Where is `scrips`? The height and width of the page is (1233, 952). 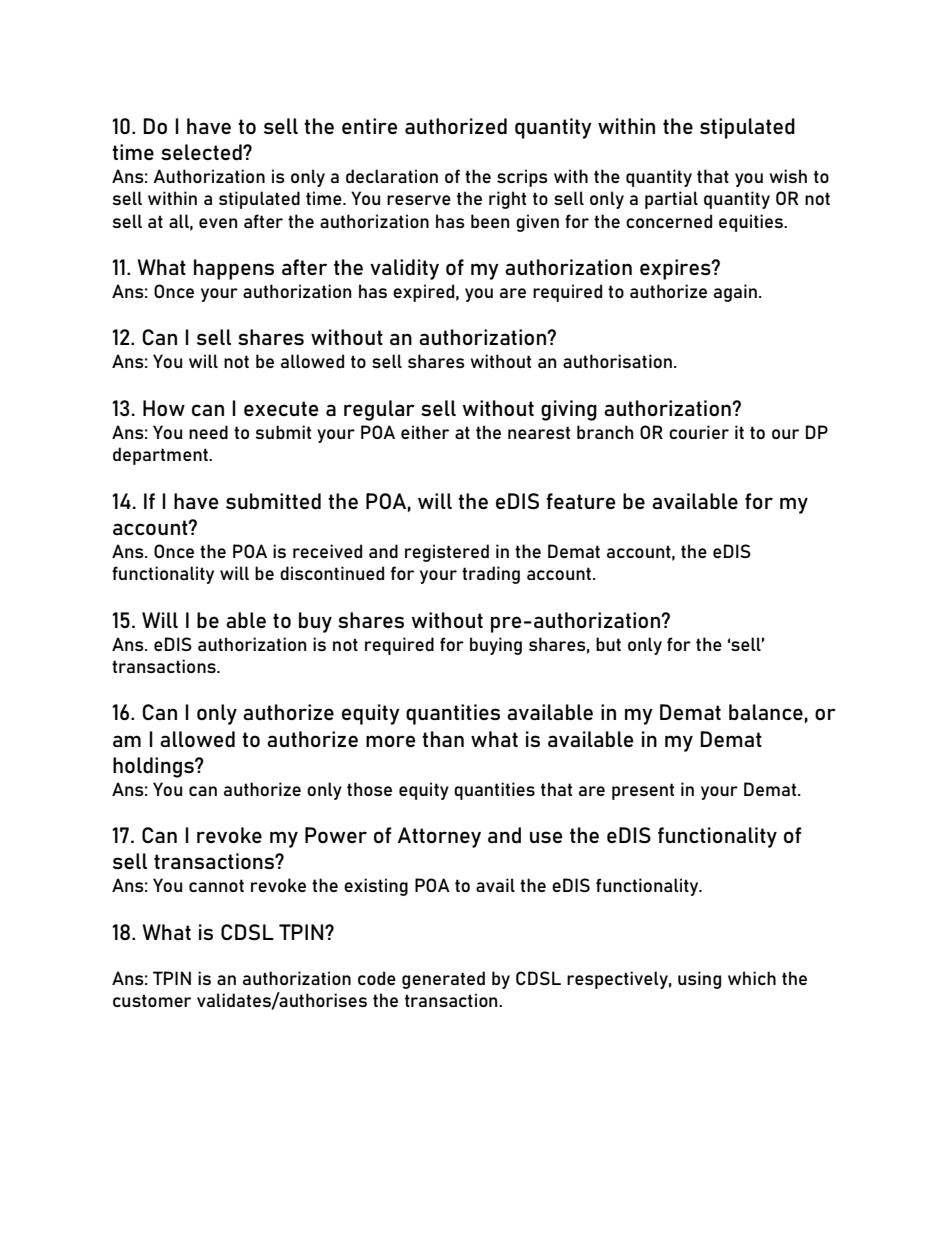
scrips is located at coordinates (522, 178).
